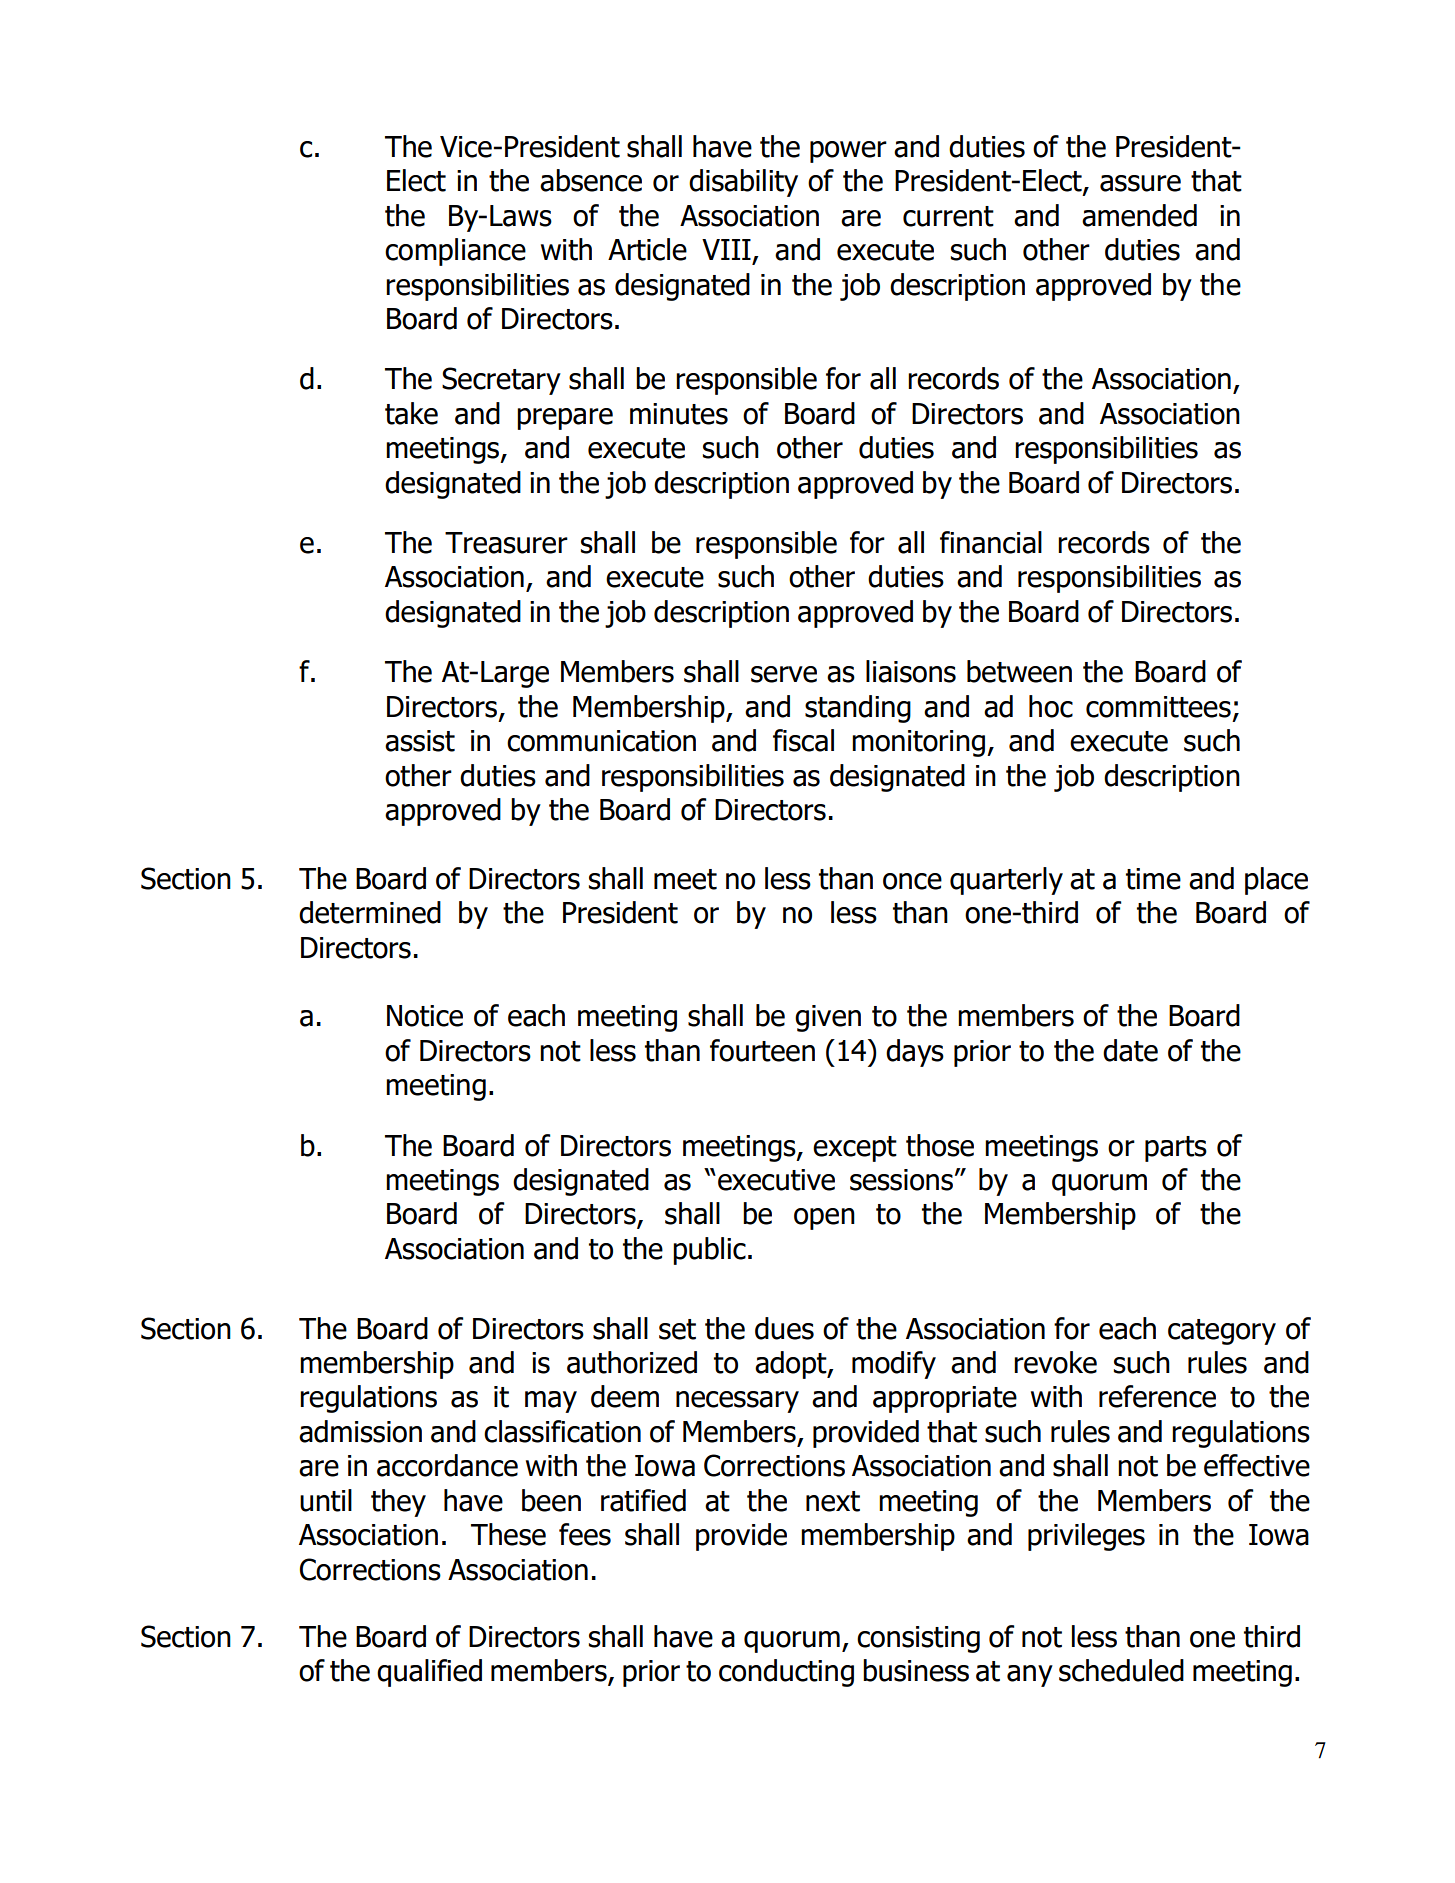 Image resolution: width=1455 pixels, height=1883 pixels. Describe the element at coordinates (370, 912) in the page. I see `determined` at that location.
